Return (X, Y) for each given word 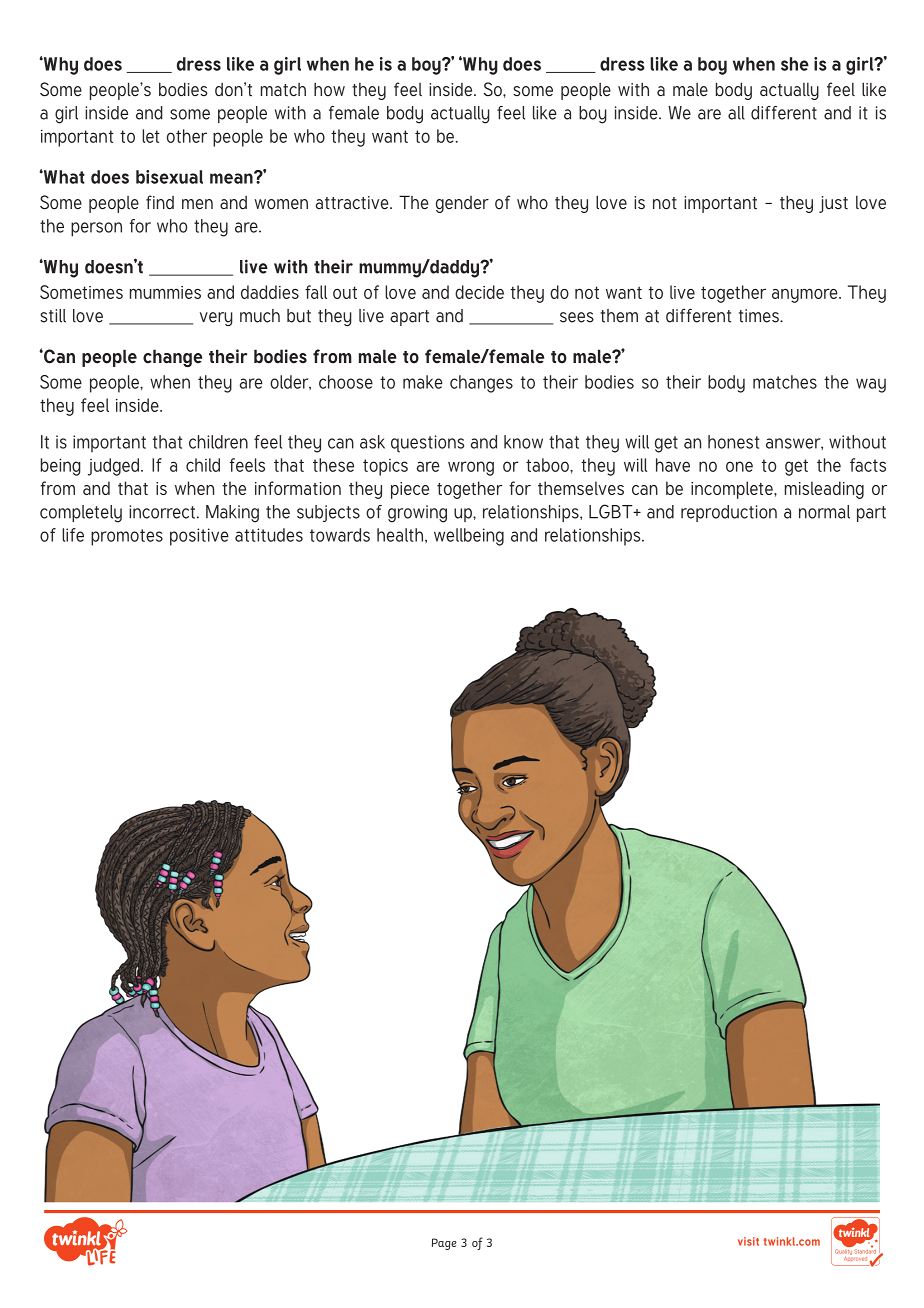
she (795, 64)
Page (444, 1244)
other (187, 136)
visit (748, 1241)
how (329, 89)
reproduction (729, 513)
